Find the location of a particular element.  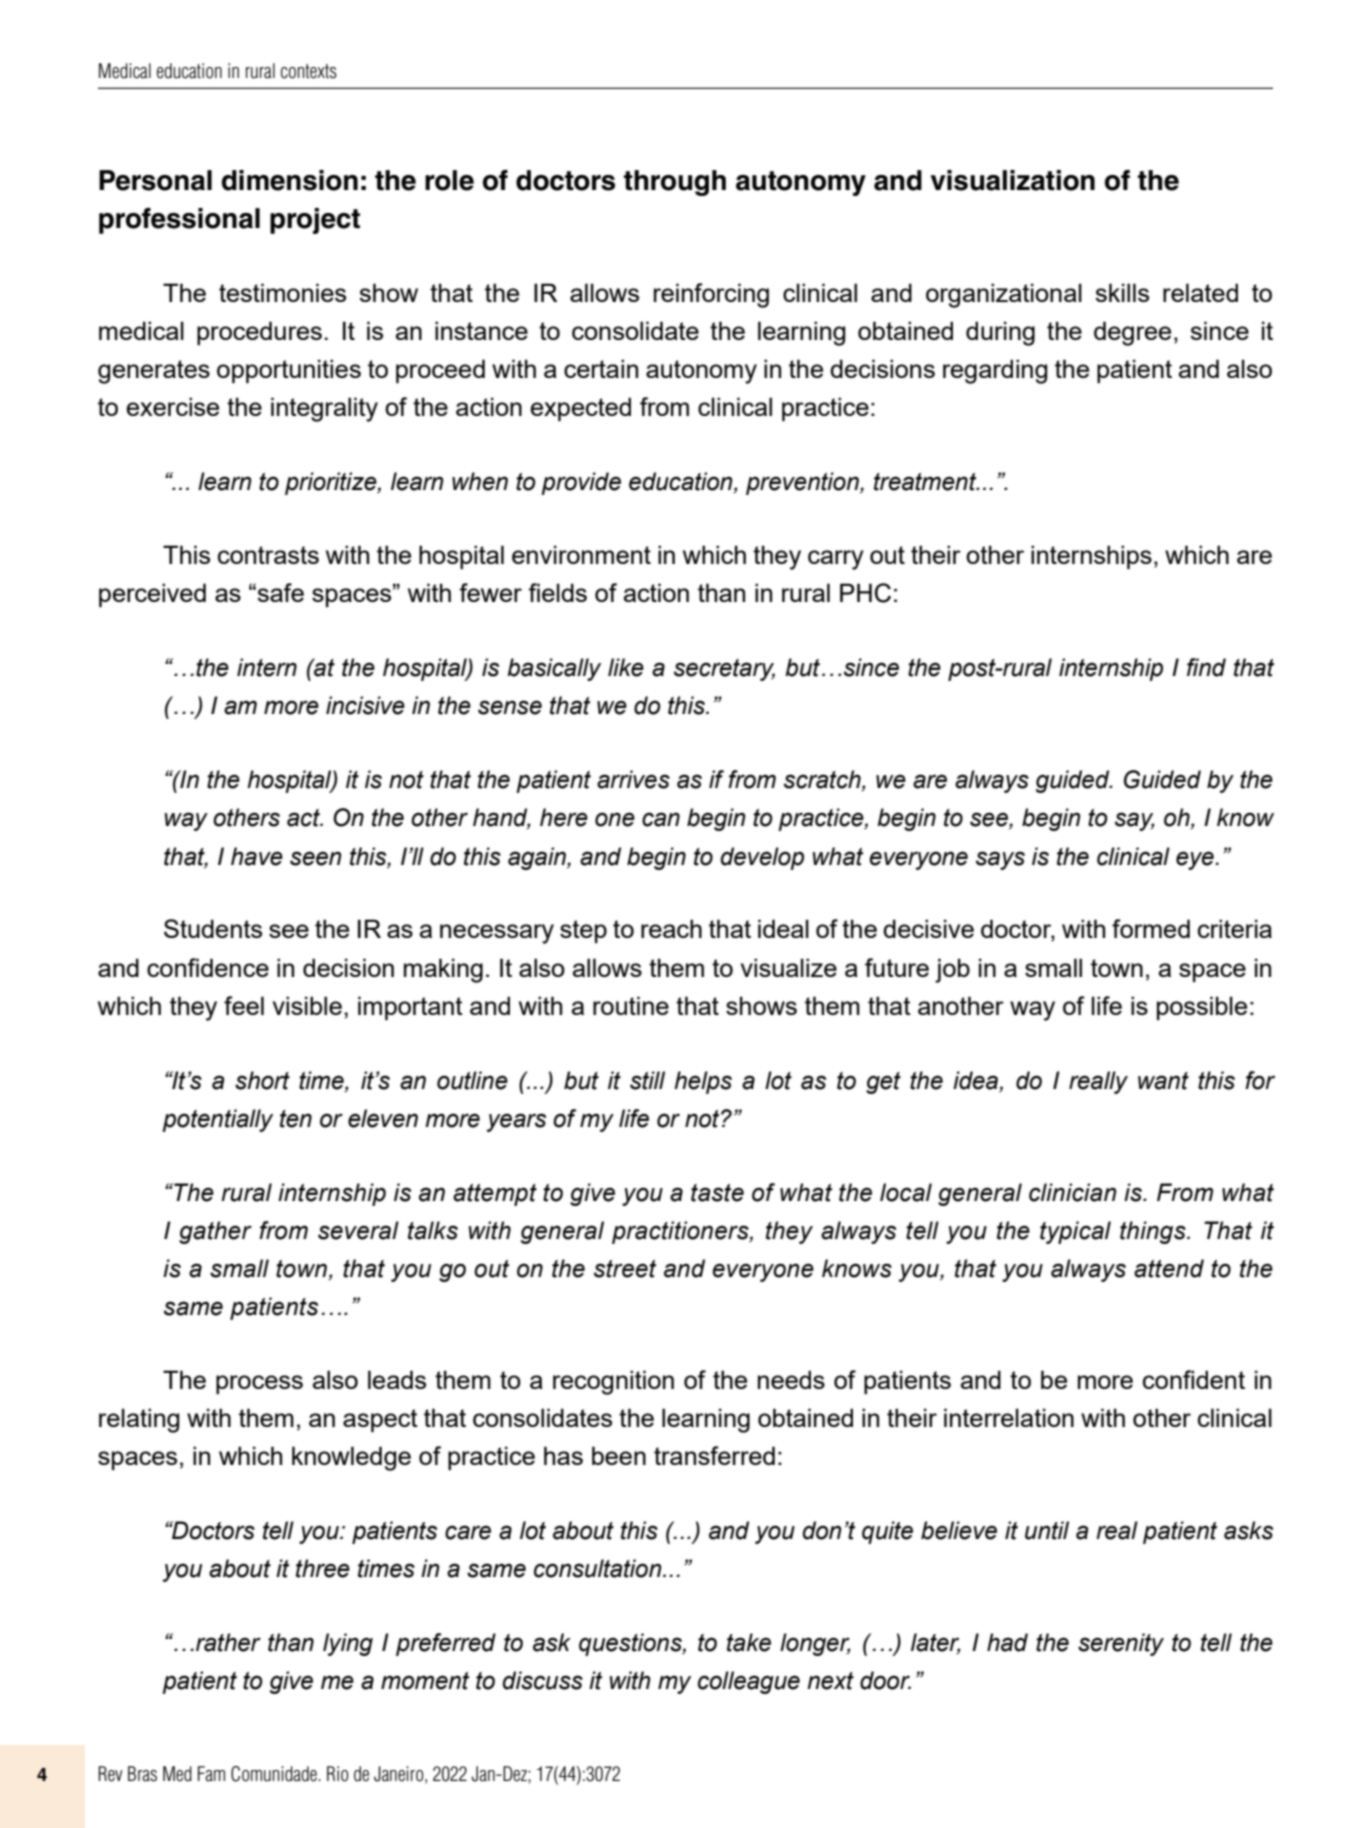

find is located at coordinates (1206, 667).
